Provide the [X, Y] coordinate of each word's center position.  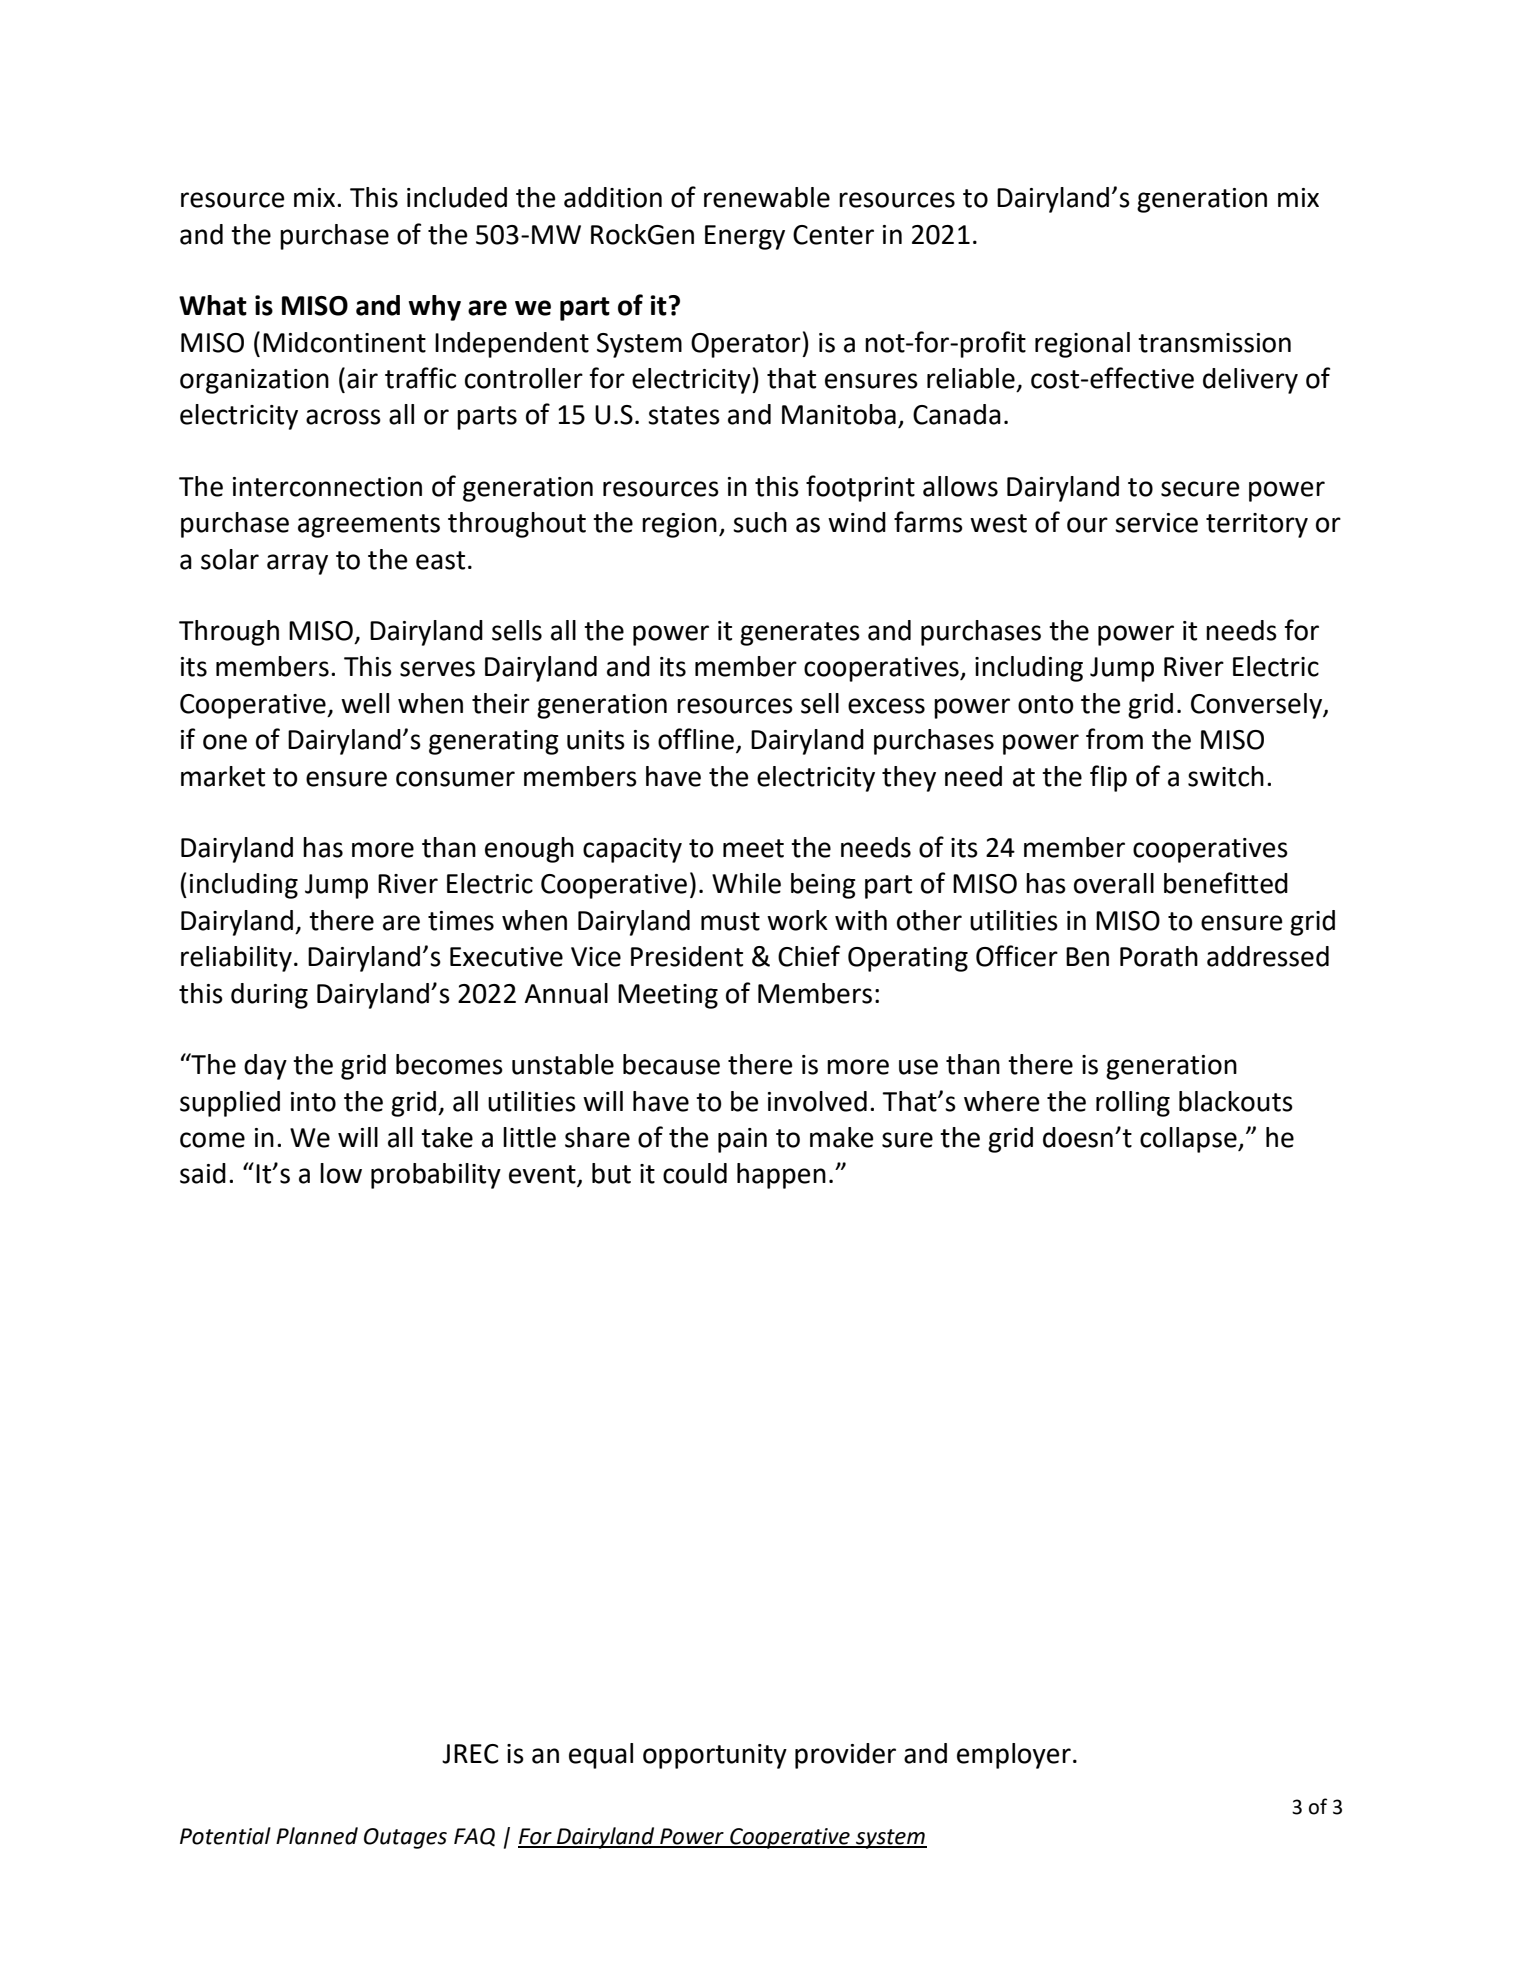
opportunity [715, 1756]
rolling [1133, 1104]
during [269, 996]
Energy [745, 237]
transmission [1214, 343]
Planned [317, 1836]
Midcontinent [344, 342]
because [671, 1064]
